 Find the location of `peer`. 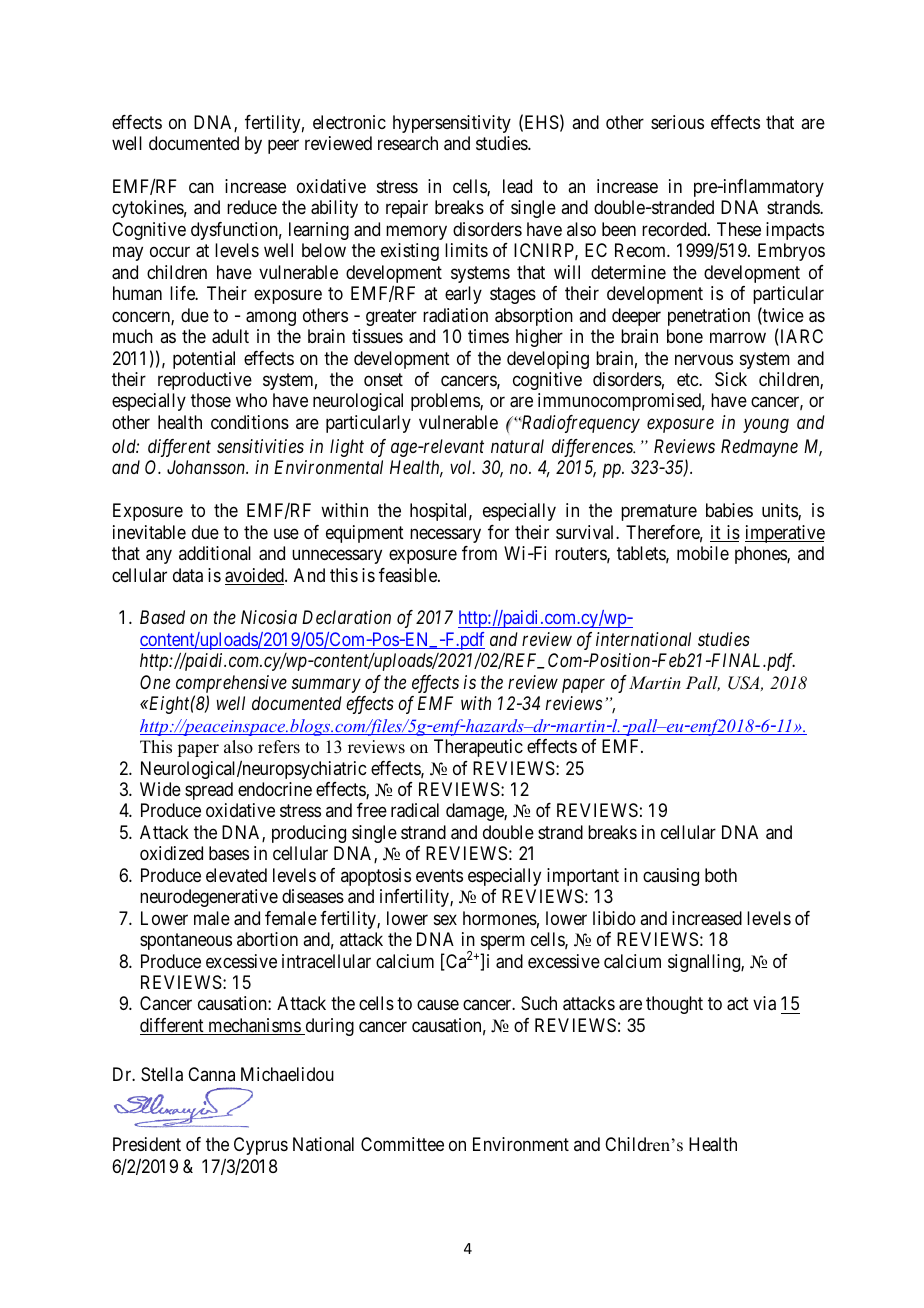

peer is located at coordinates (283, 147).
